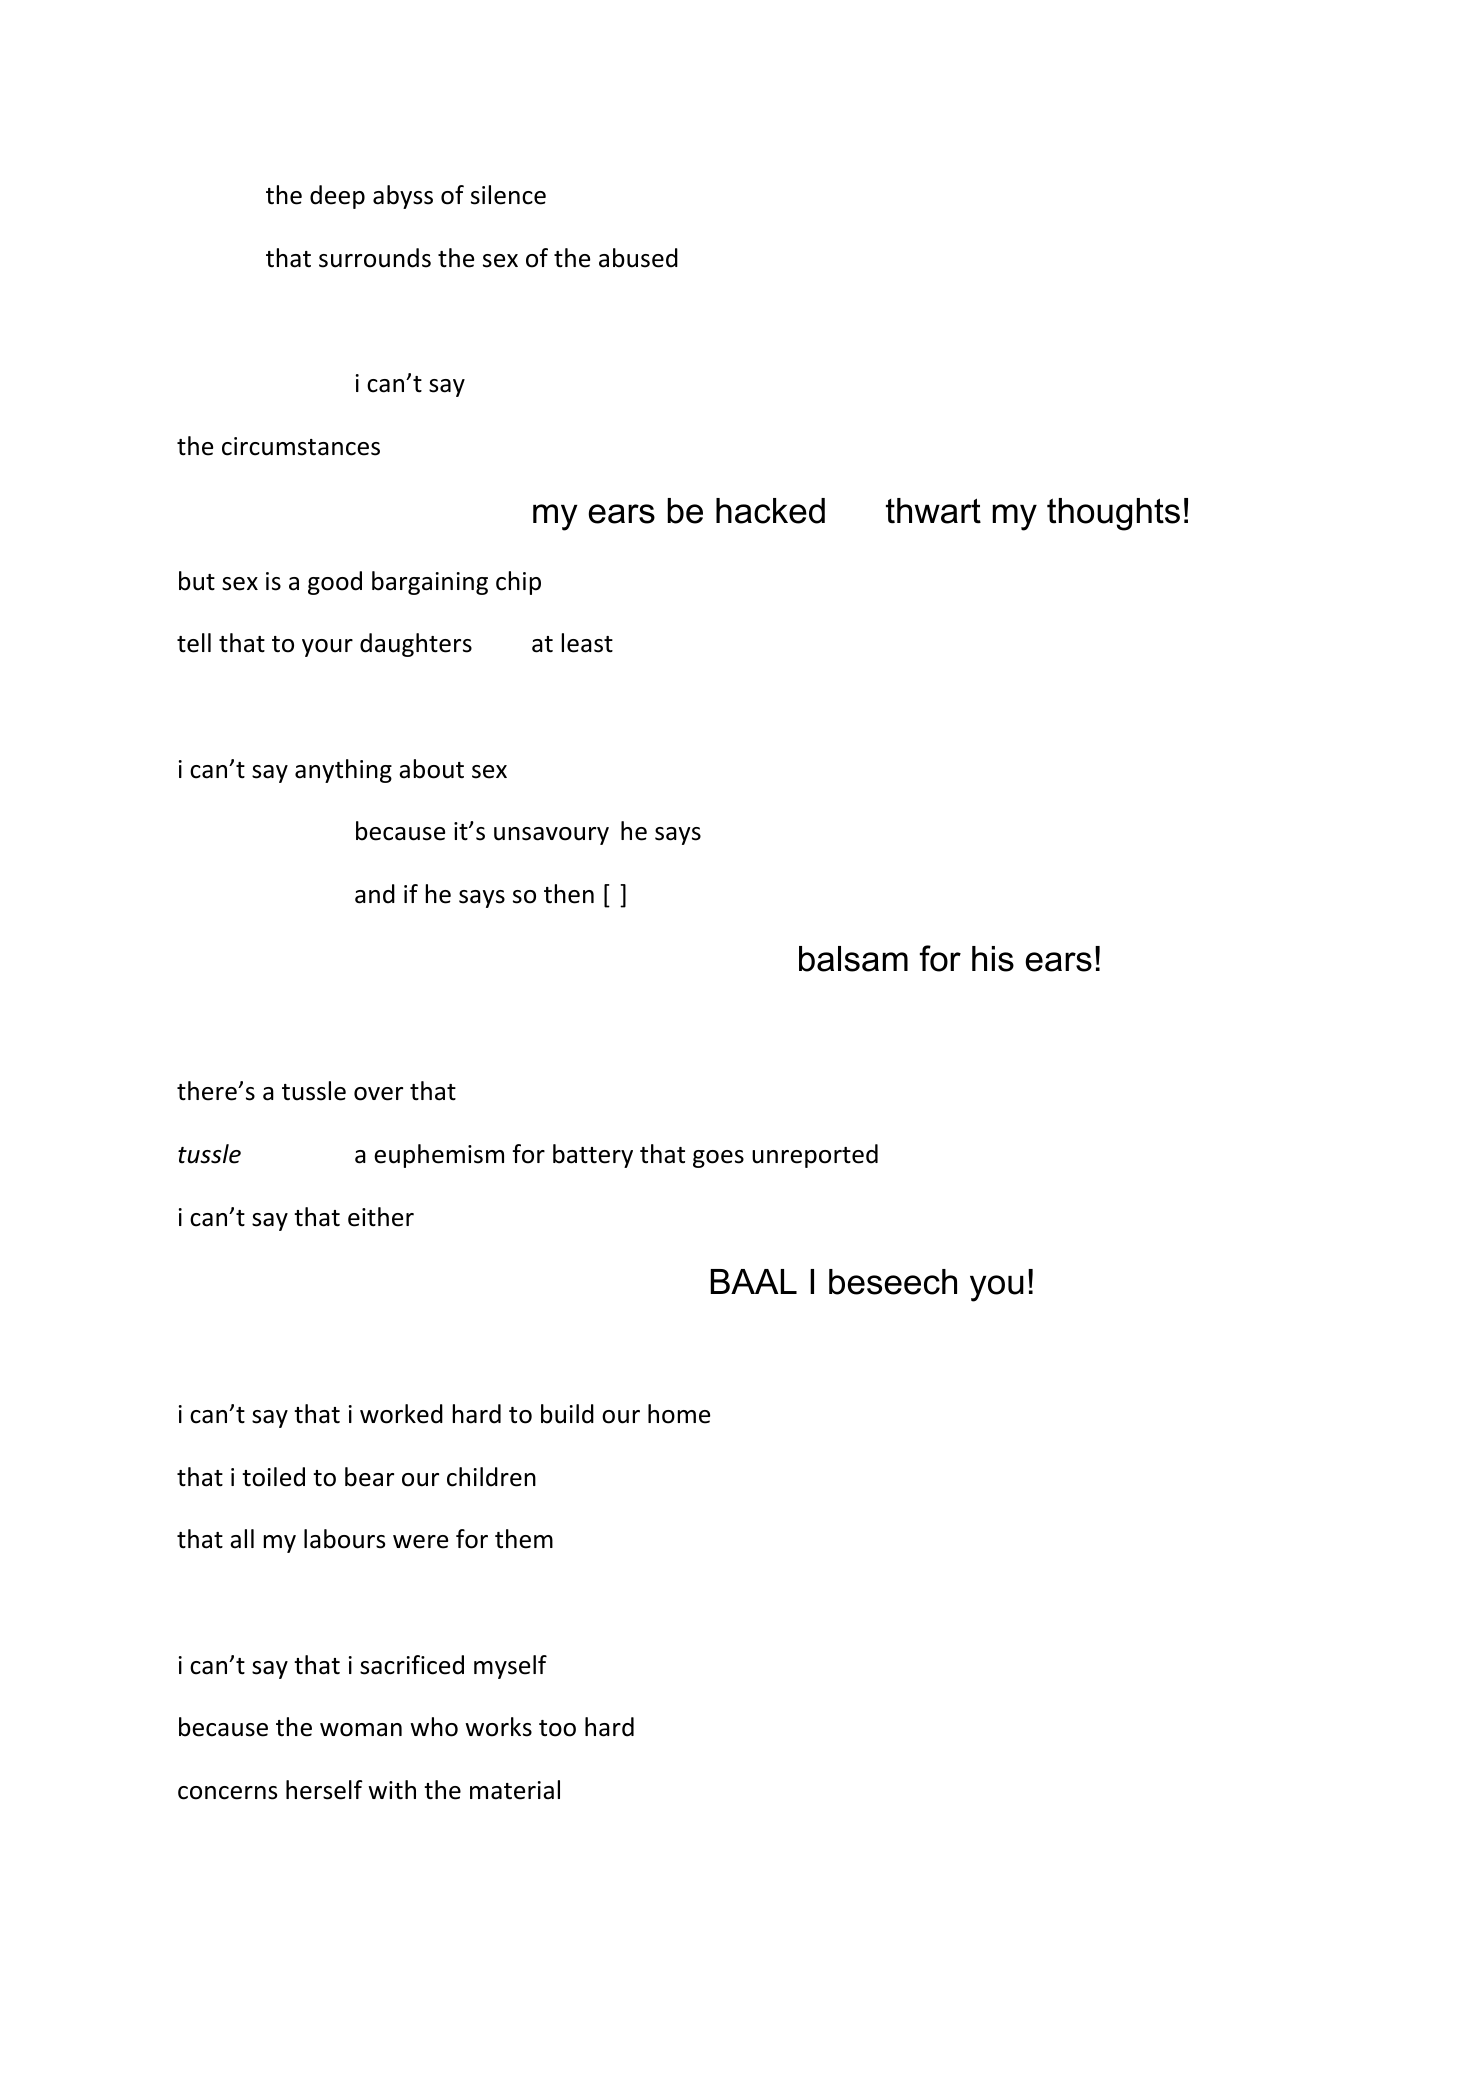  I want to click on thwart, so click(933, 511).
